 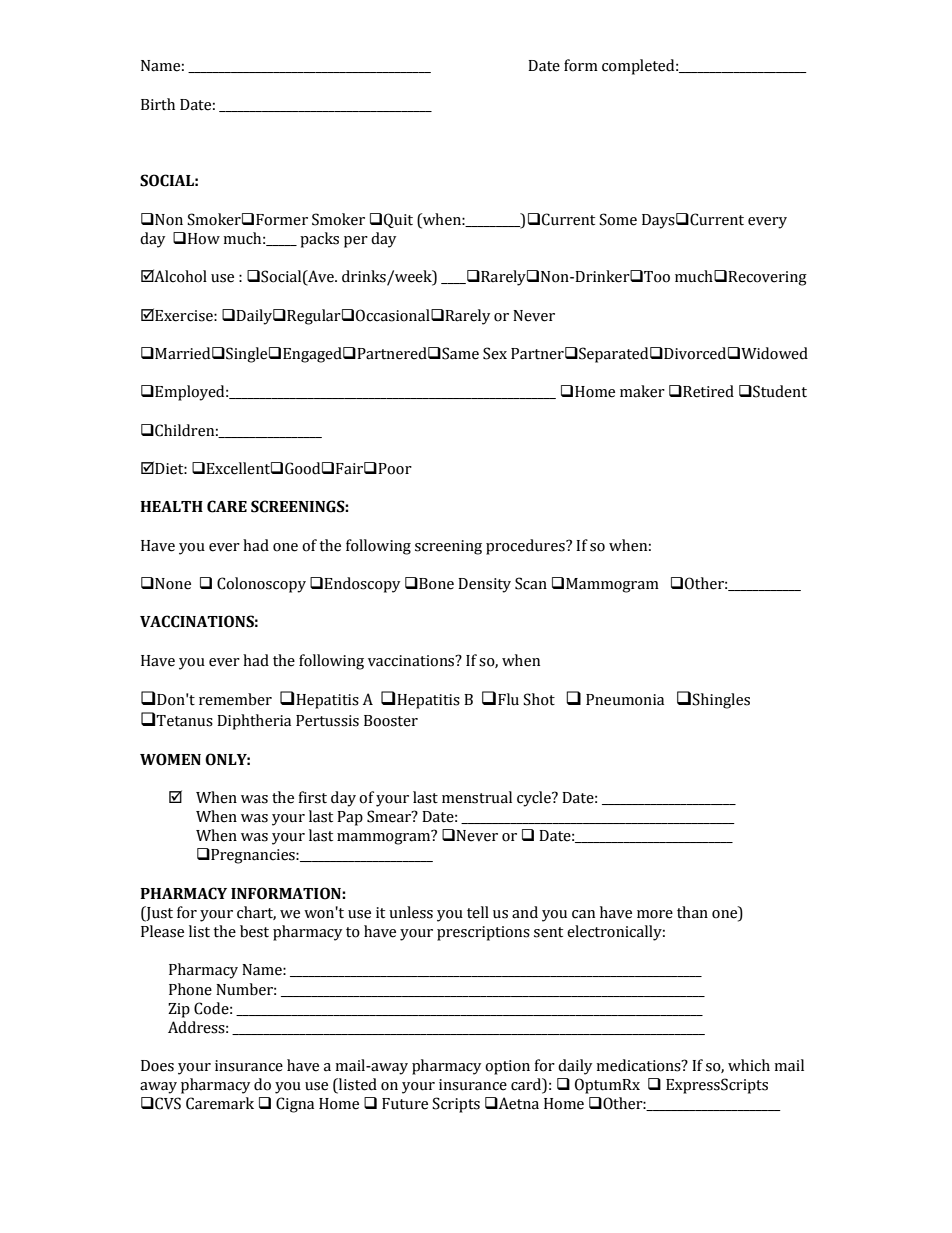 What do you see at coordinates (477, 797) in the image?
I see `menstrual` at bounding box center [477, 797].
